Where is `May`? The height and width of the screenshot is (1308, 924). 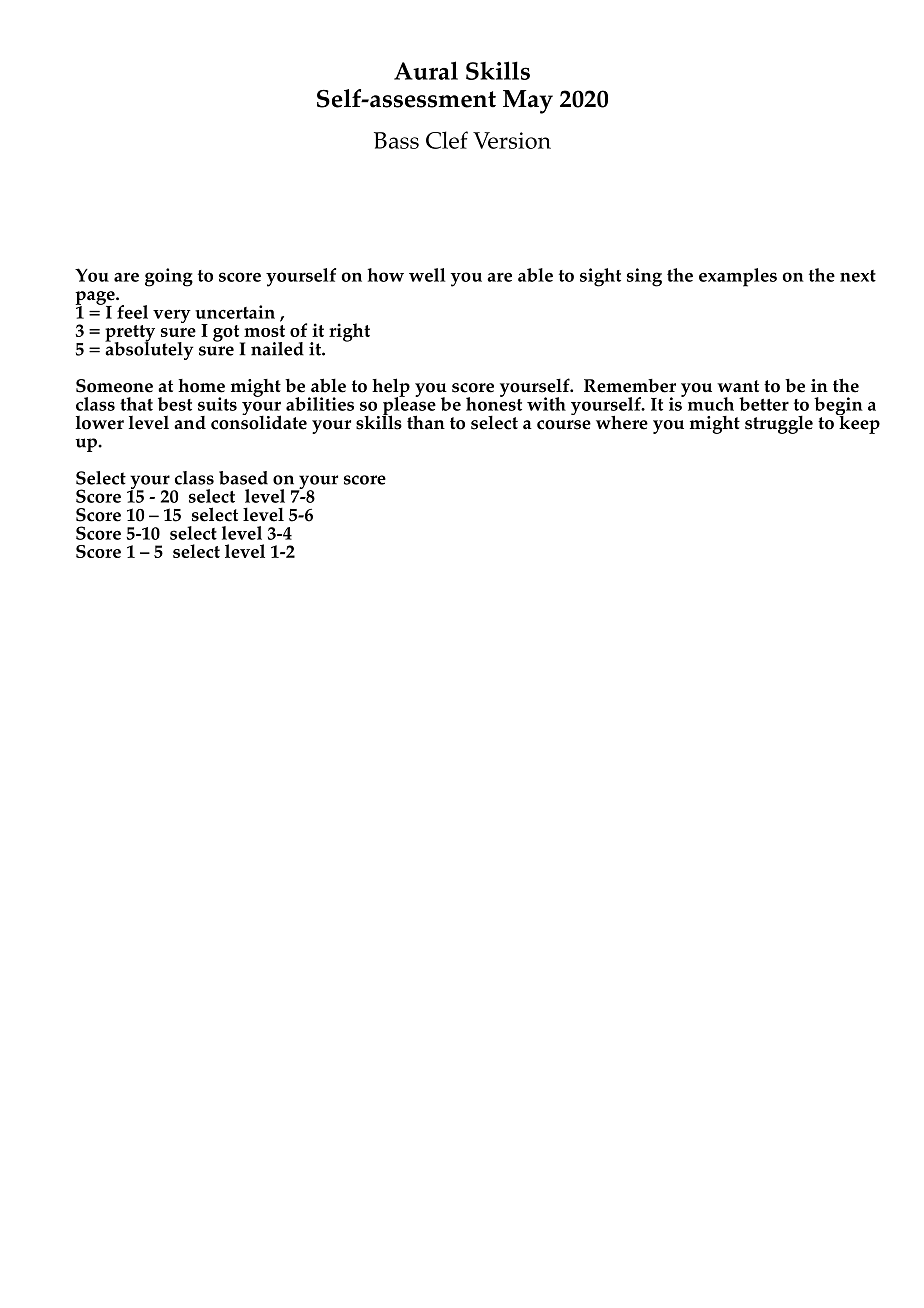
May is located at coordinates (528, 102).
